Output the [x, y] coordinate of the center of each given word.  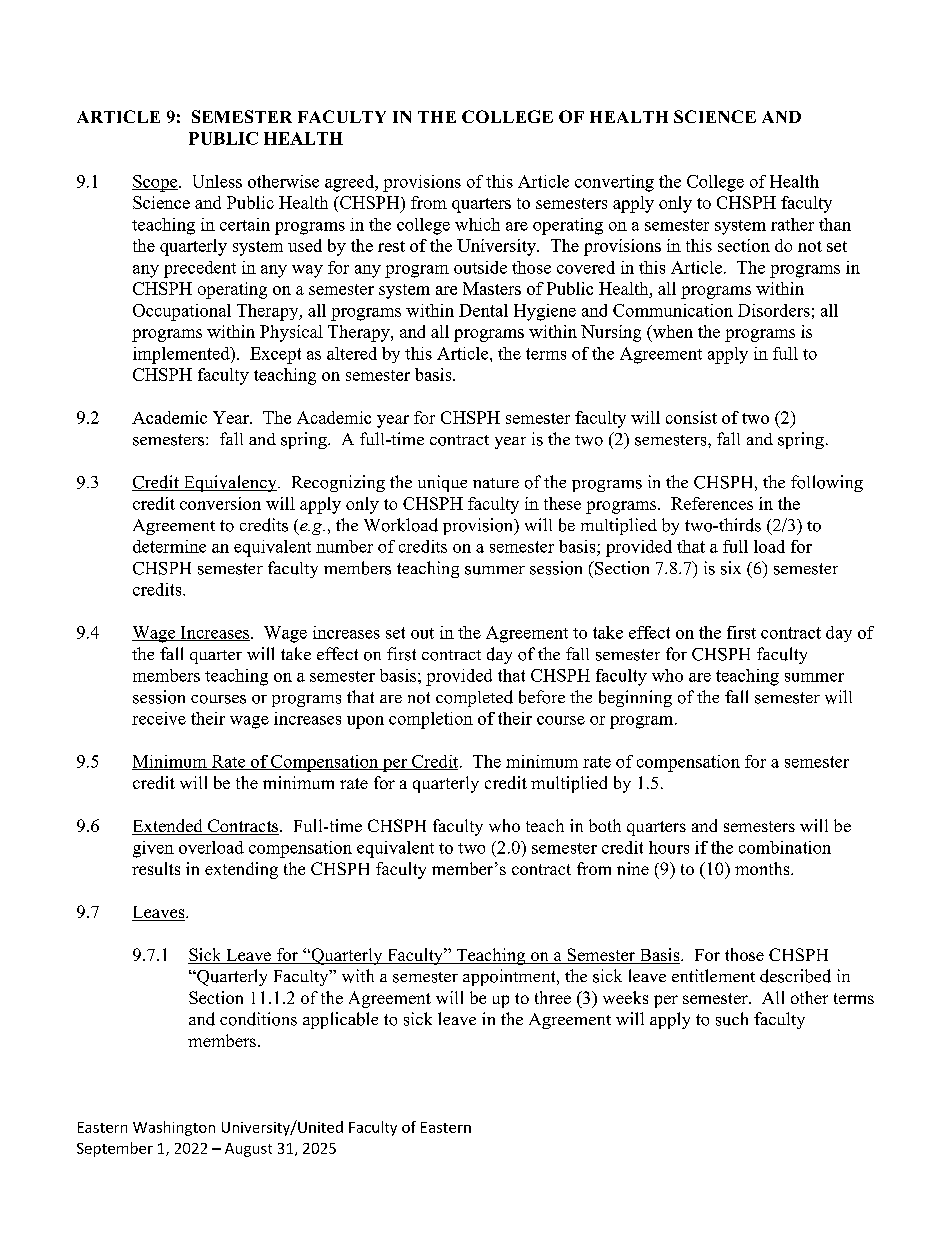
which [477, 224]
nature [496, 483]
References [712, 503]
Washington [174, 1128]
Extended [168, 827]
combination [785, 847]
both [605, 825]
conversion [220, 503]
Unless [217, 181]
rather [792, 224]
